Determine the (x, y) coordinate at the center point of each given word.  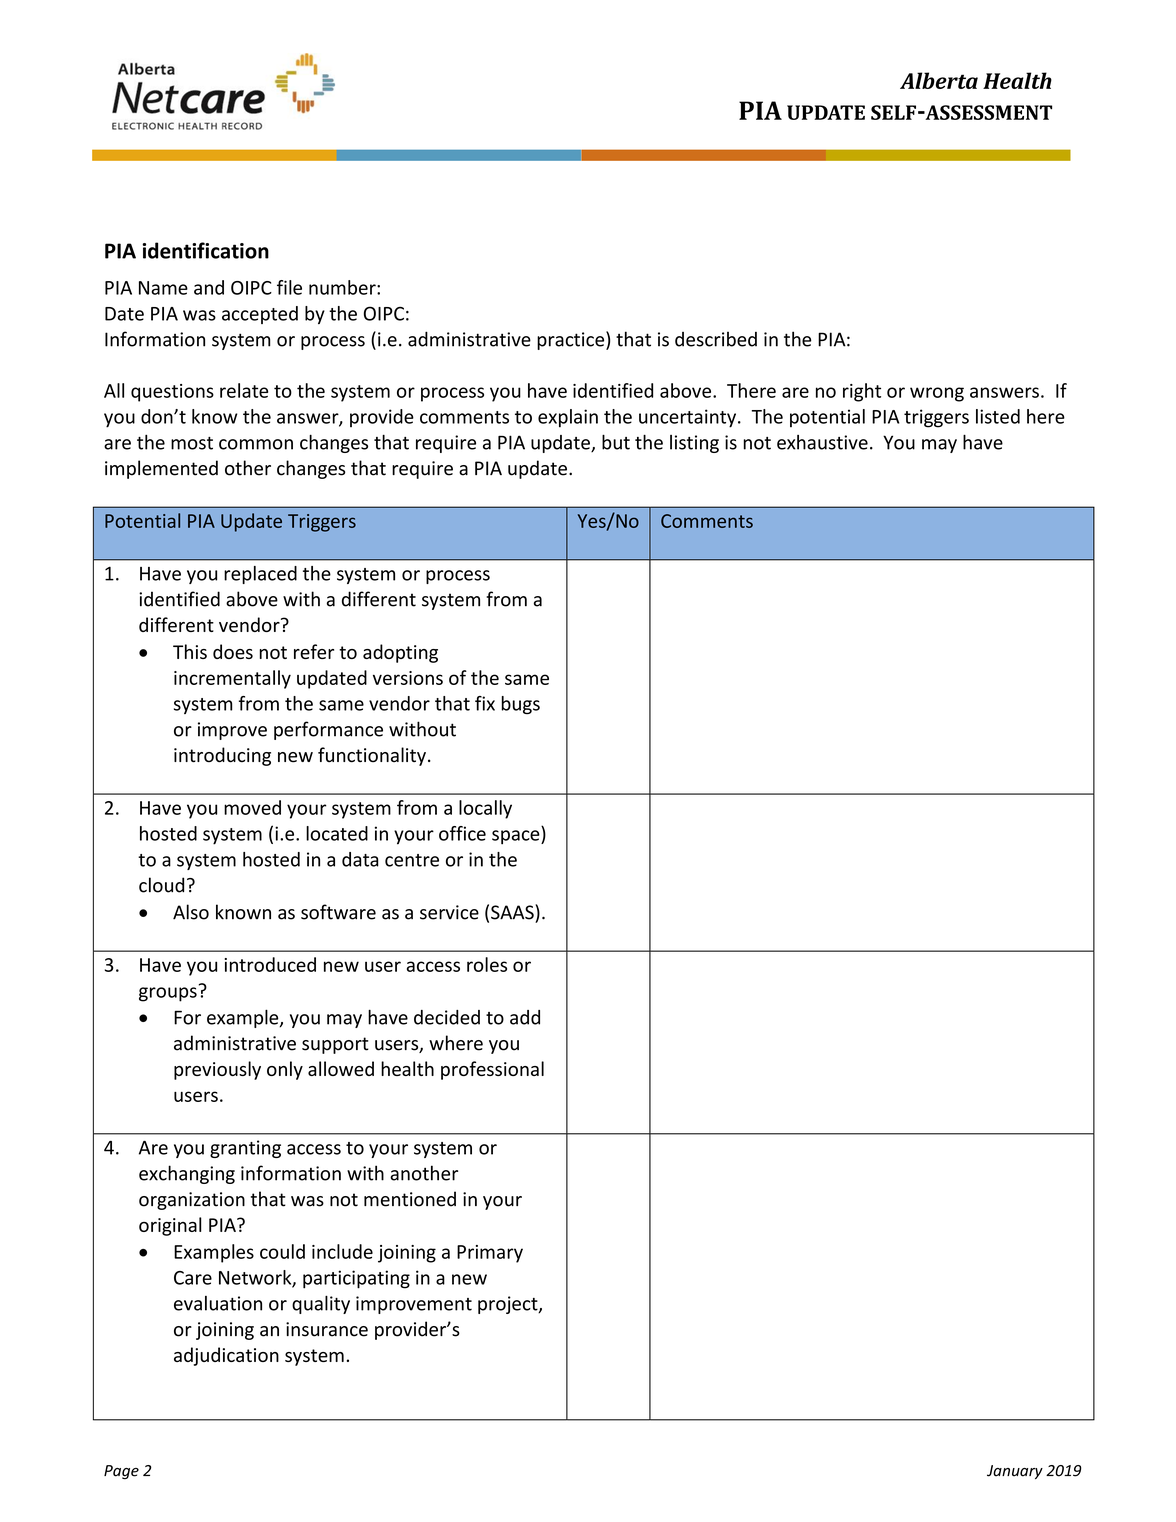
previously (217, 1070)
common (256, 444)
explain (568, 418)
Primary (490, 1254)
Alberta (939, 80)
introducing (222, 756)
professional (492, 1070)
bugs (520, 705)
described (716, 339)
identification (205, 250)
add (525, 1017)
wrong (937, 394)
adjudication (226, 1356)
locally (485, 809)
